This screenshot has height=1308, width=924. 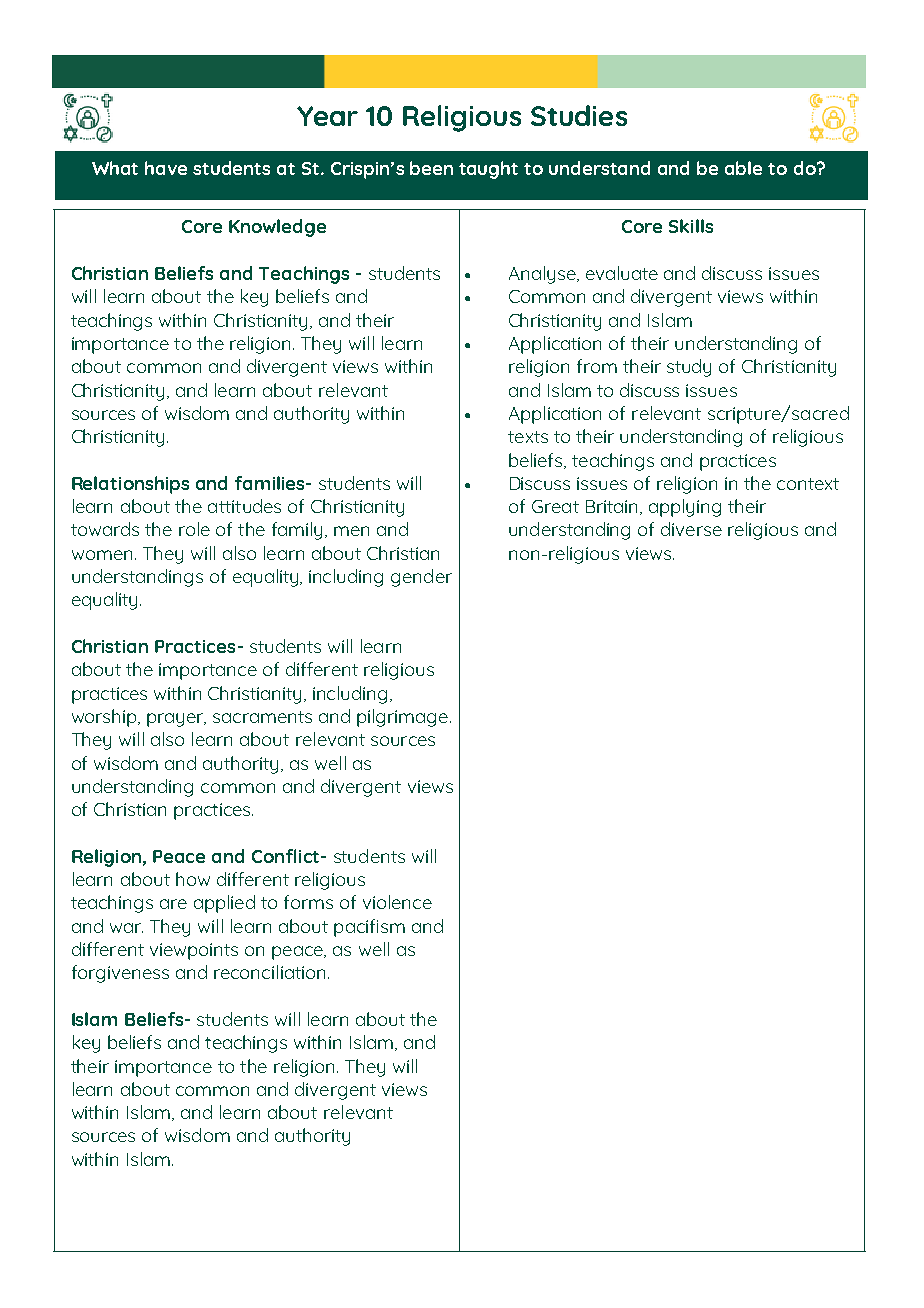 What do you see at coordinates (397, 902) in the screenshot?
I see `violence` at bounding box center [397, 902].
